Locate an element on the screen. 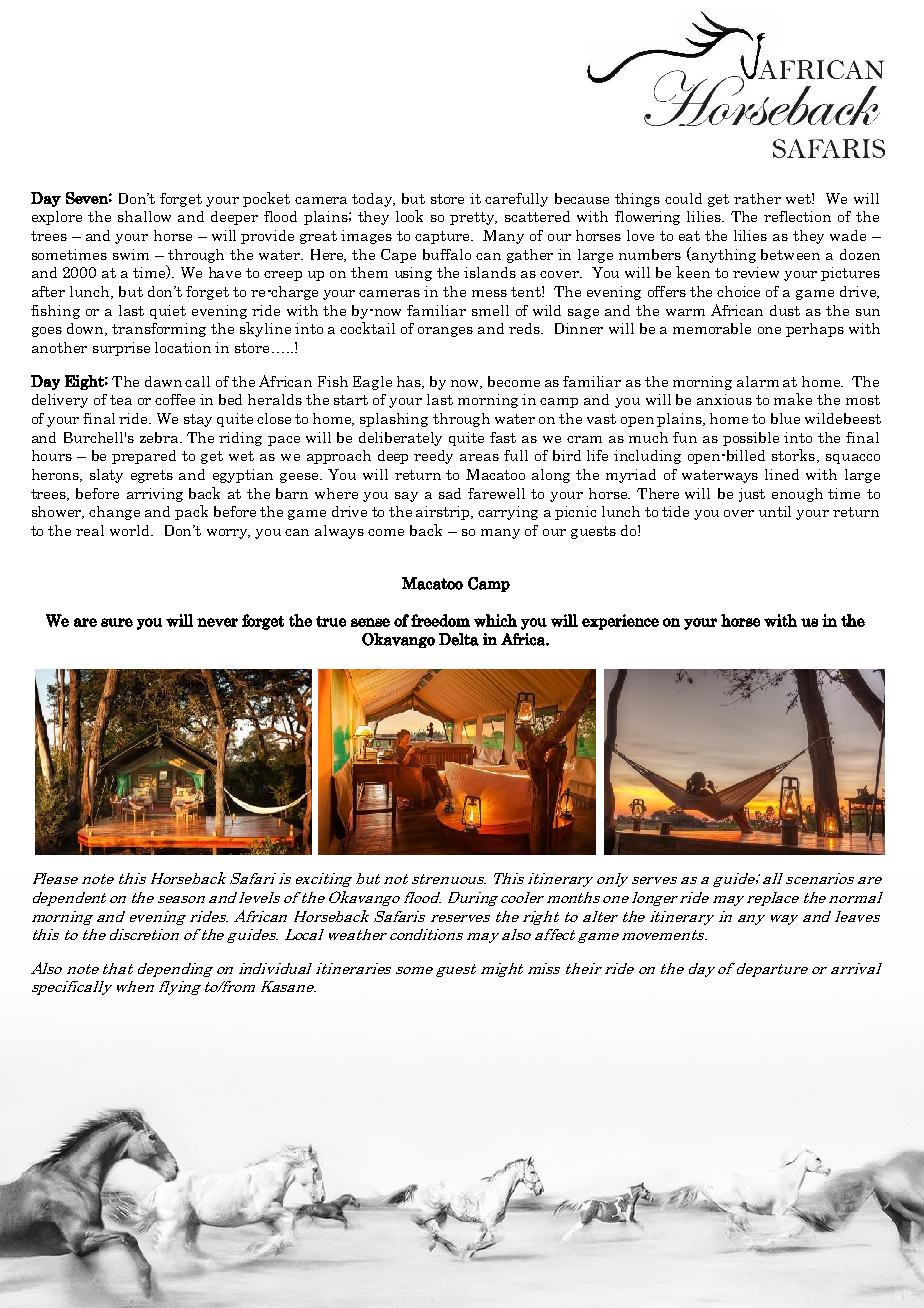  shallow is located at coordinates (144, 216).
